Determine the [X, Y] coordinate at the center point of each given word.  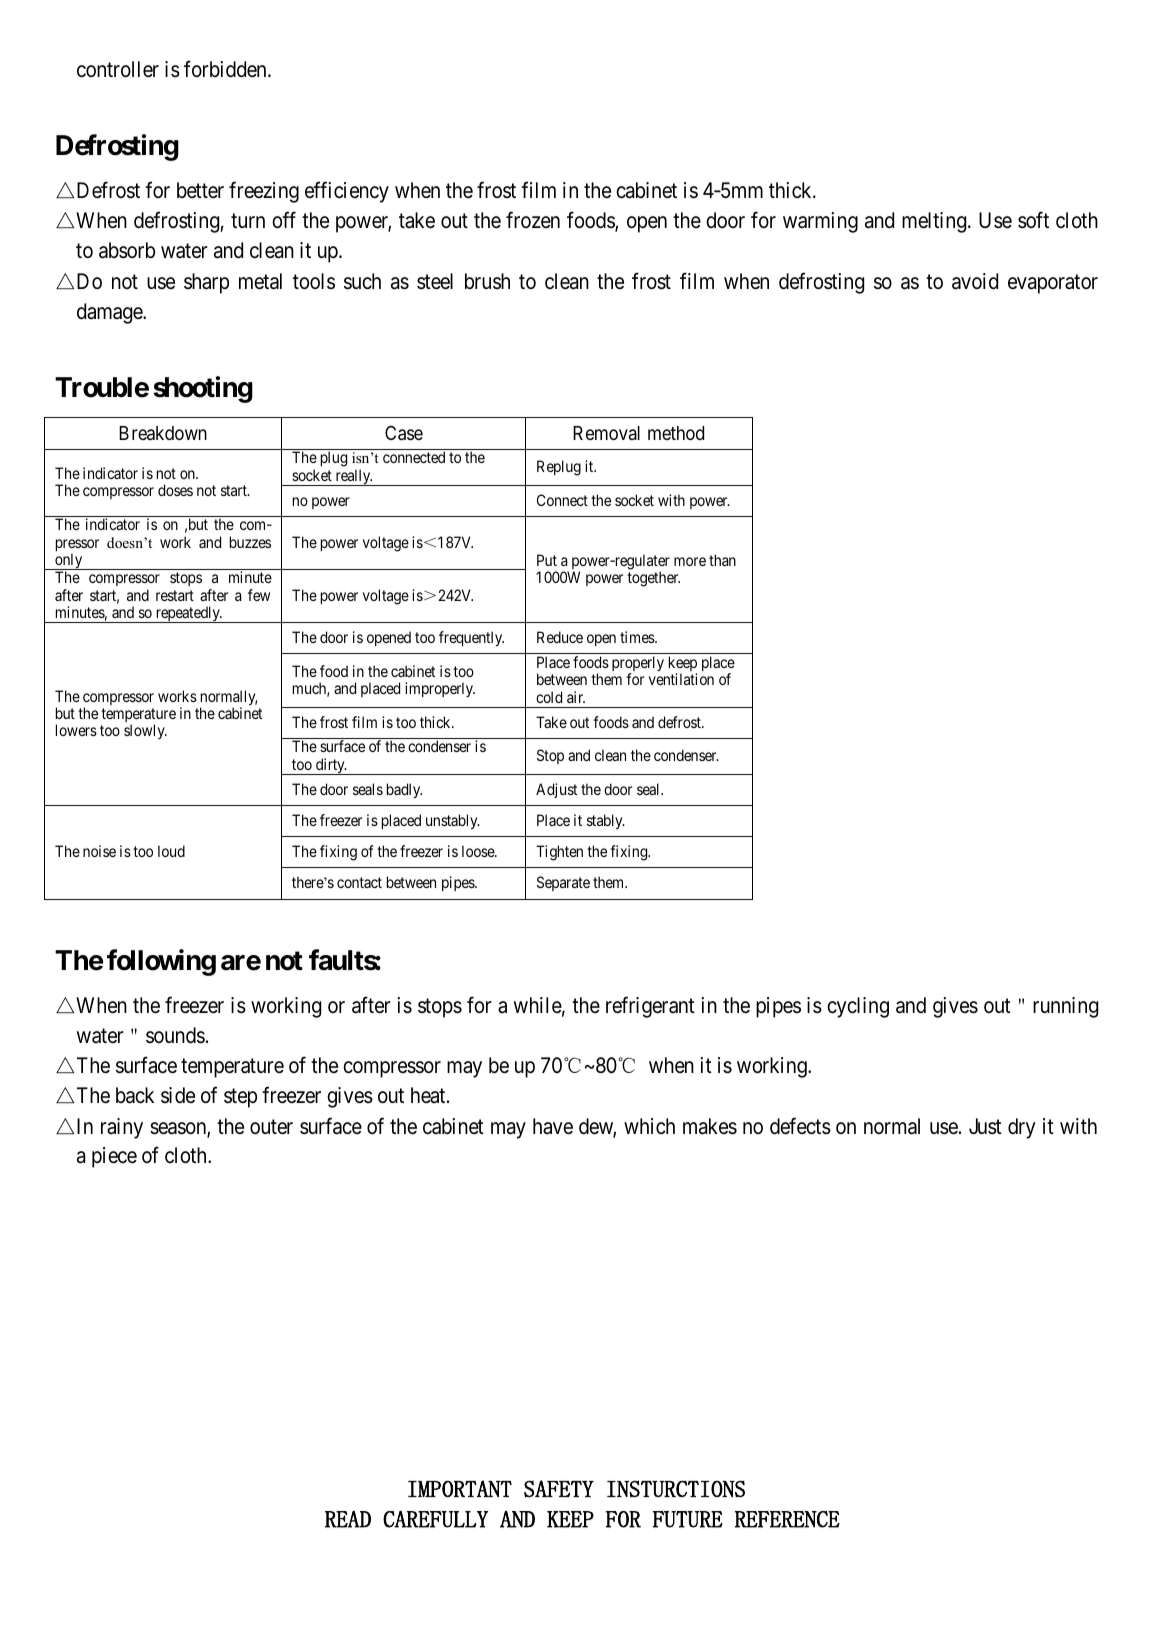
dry [1022, 1128]
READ [348, 1519]
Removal [606, 433]
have [553, 1126]
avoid [975, 281]
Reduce [560, 637]
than [722, 560]
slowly [145, 731]
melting [935, 222]
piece [114, 1157]
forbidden [226, 69]
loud [171, 851]
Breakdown [163, 433]
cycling [858, 1007]
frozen [533, 220]
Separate [563, 883]
